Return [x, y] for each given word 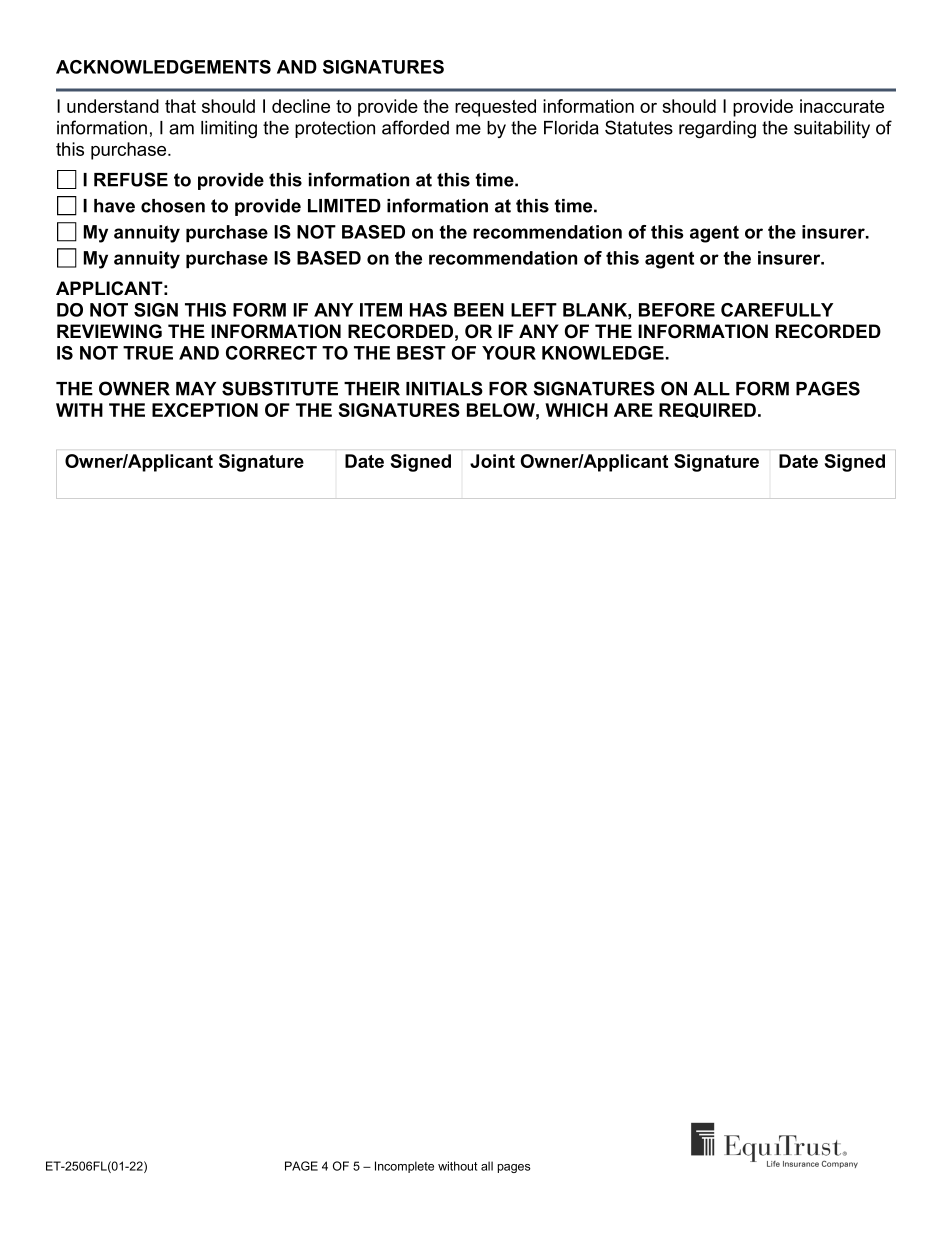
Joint [492, 461]
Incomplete [404, 1167]
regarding [717, 129]
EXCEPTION [205, 410]
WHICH [576, 410]
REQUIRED [709, 410]
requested [495, 108]
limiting [229, 129]
